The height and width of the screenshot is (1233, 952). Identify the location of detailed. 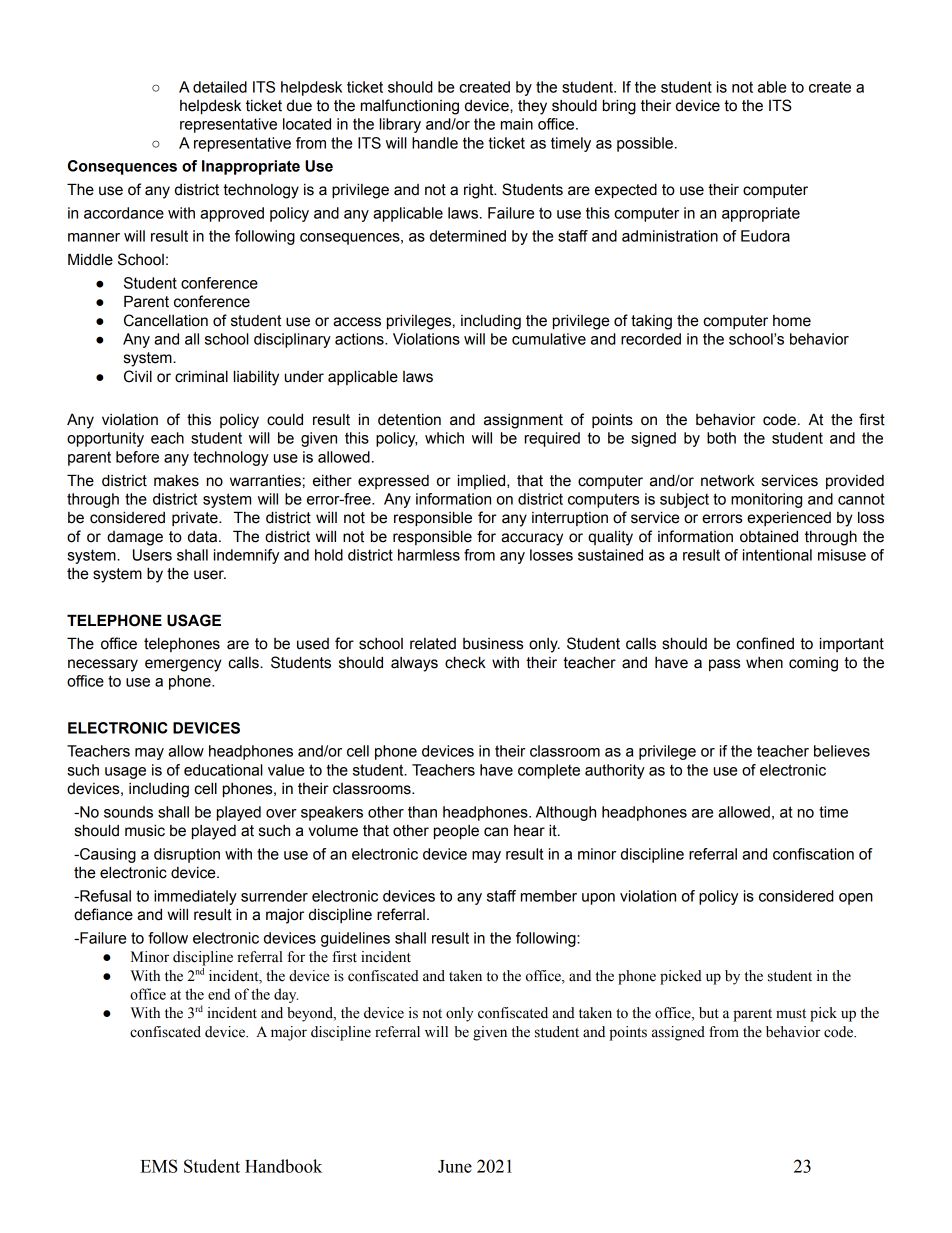
(220, 87).
